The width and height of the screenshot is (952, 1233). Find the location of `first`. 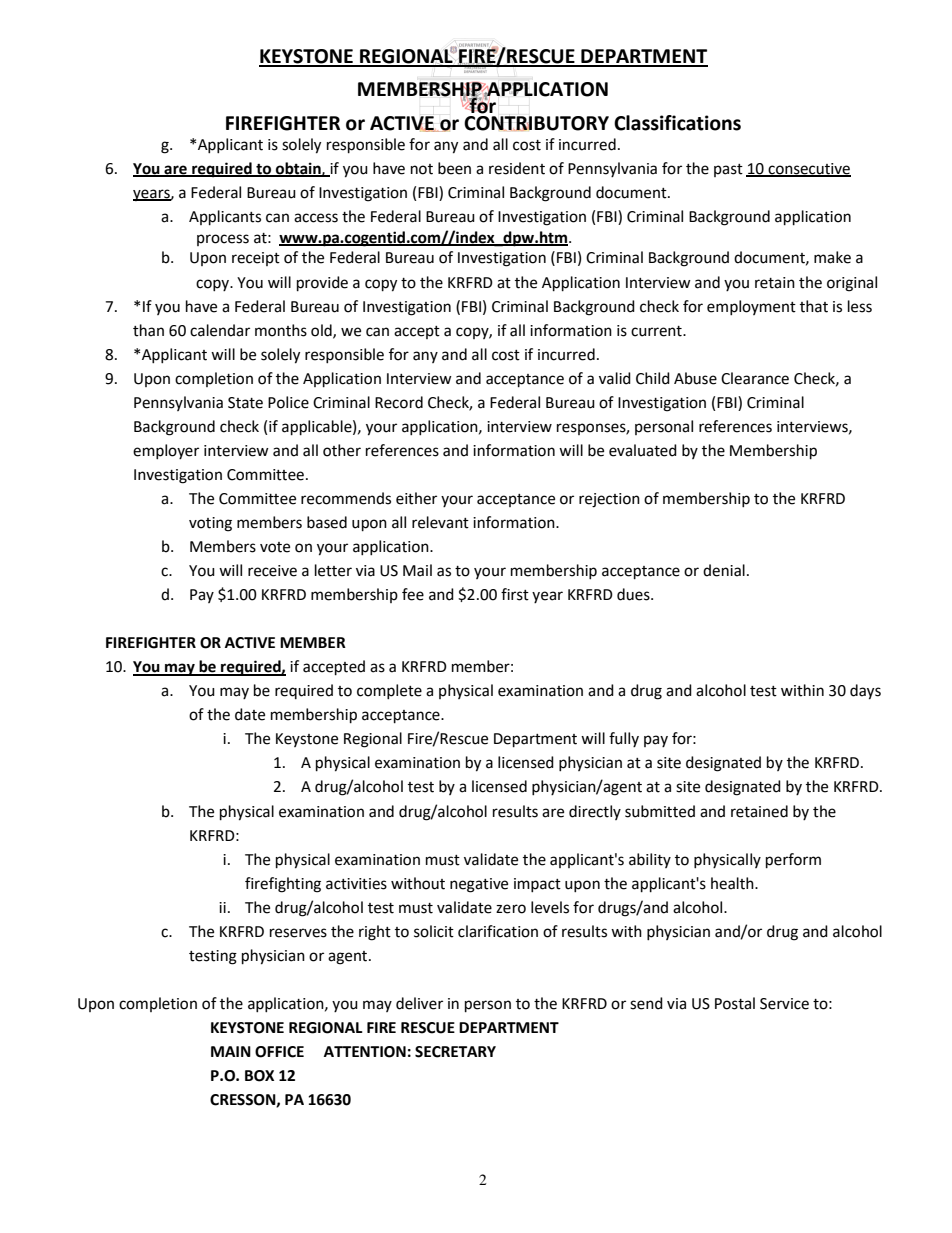

first is located at coordinates (515, 594).
